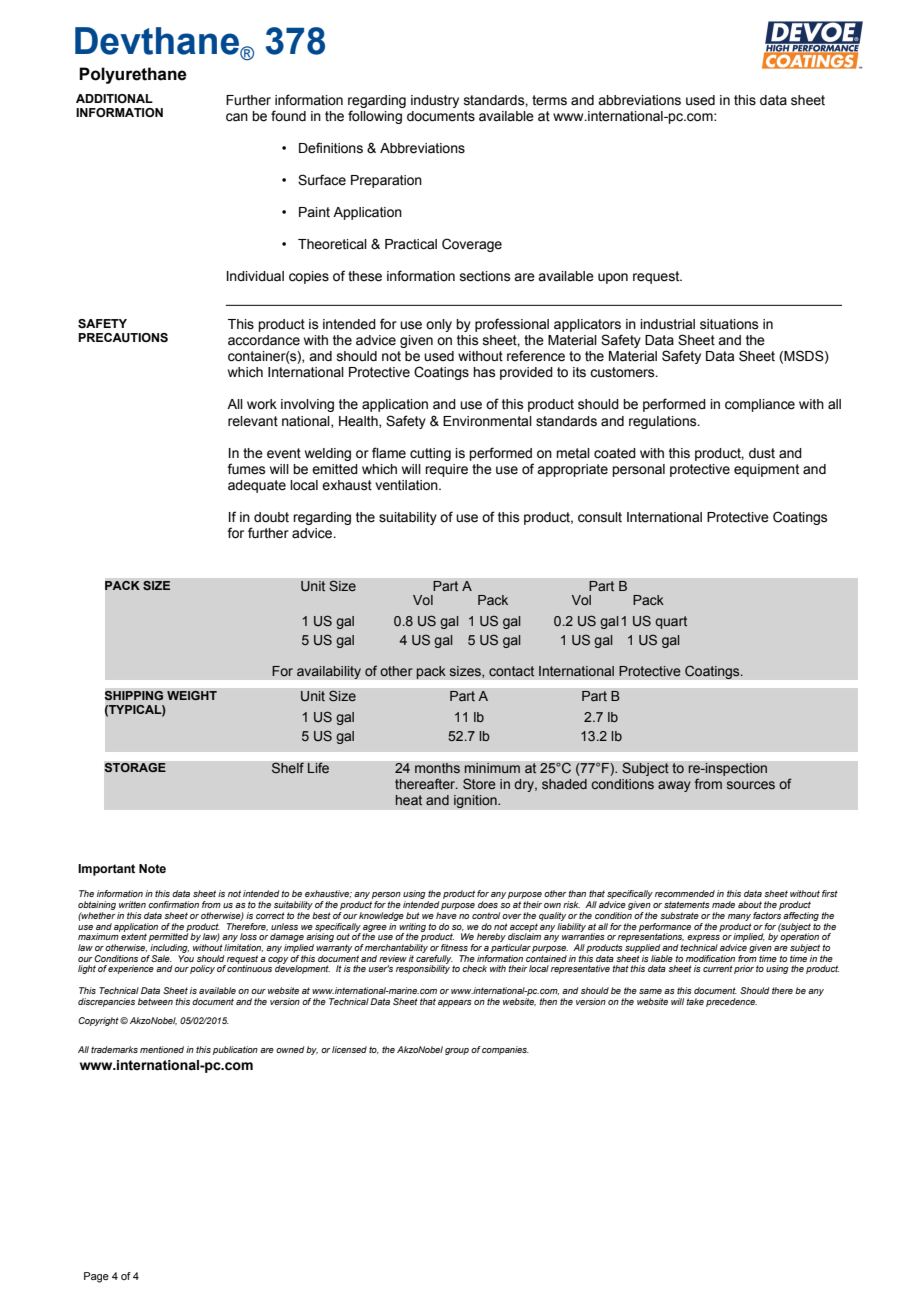  I want to click on prior, so click(744, 969).
